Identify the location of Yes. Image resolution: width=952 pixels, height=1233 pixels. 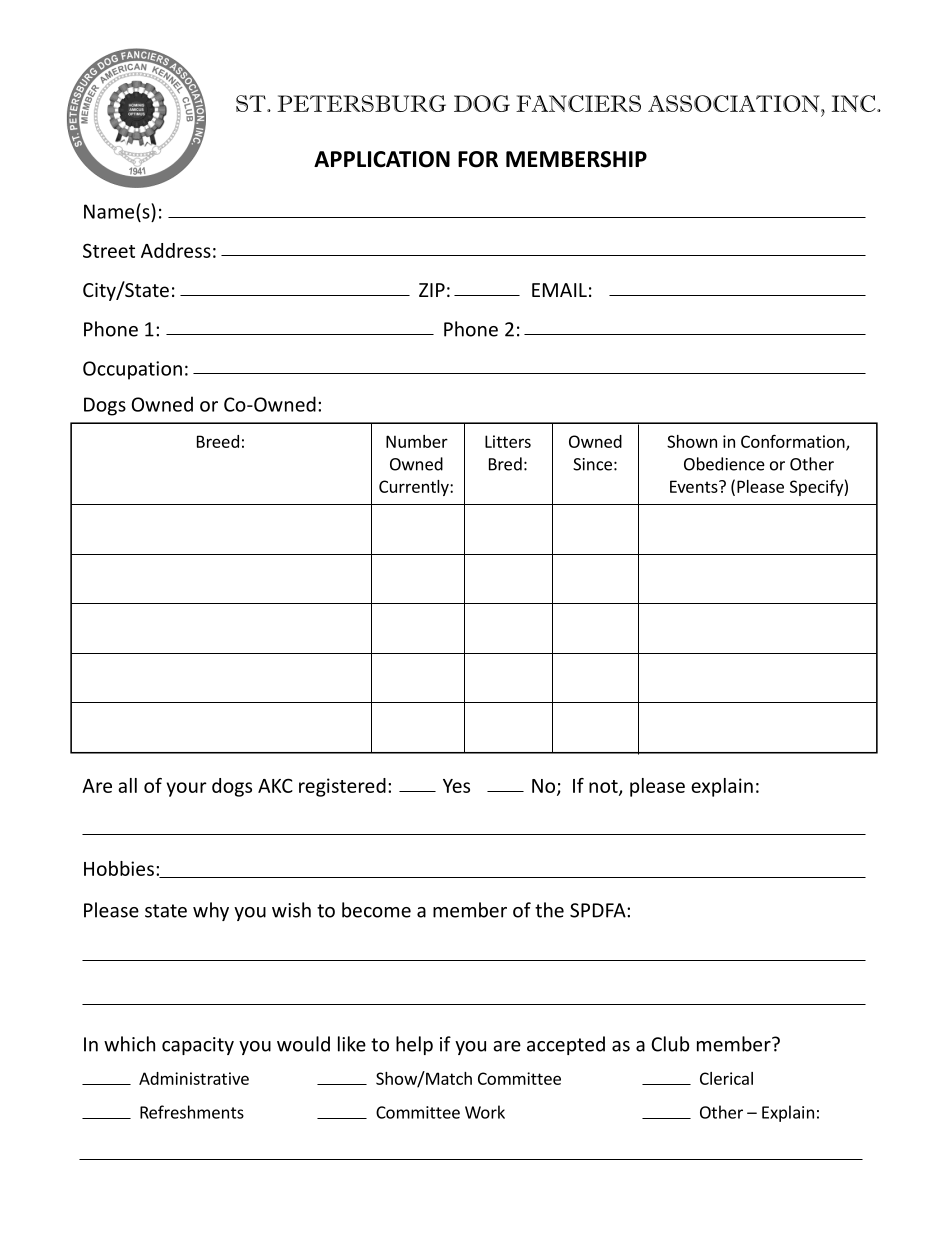
(456, 786).
